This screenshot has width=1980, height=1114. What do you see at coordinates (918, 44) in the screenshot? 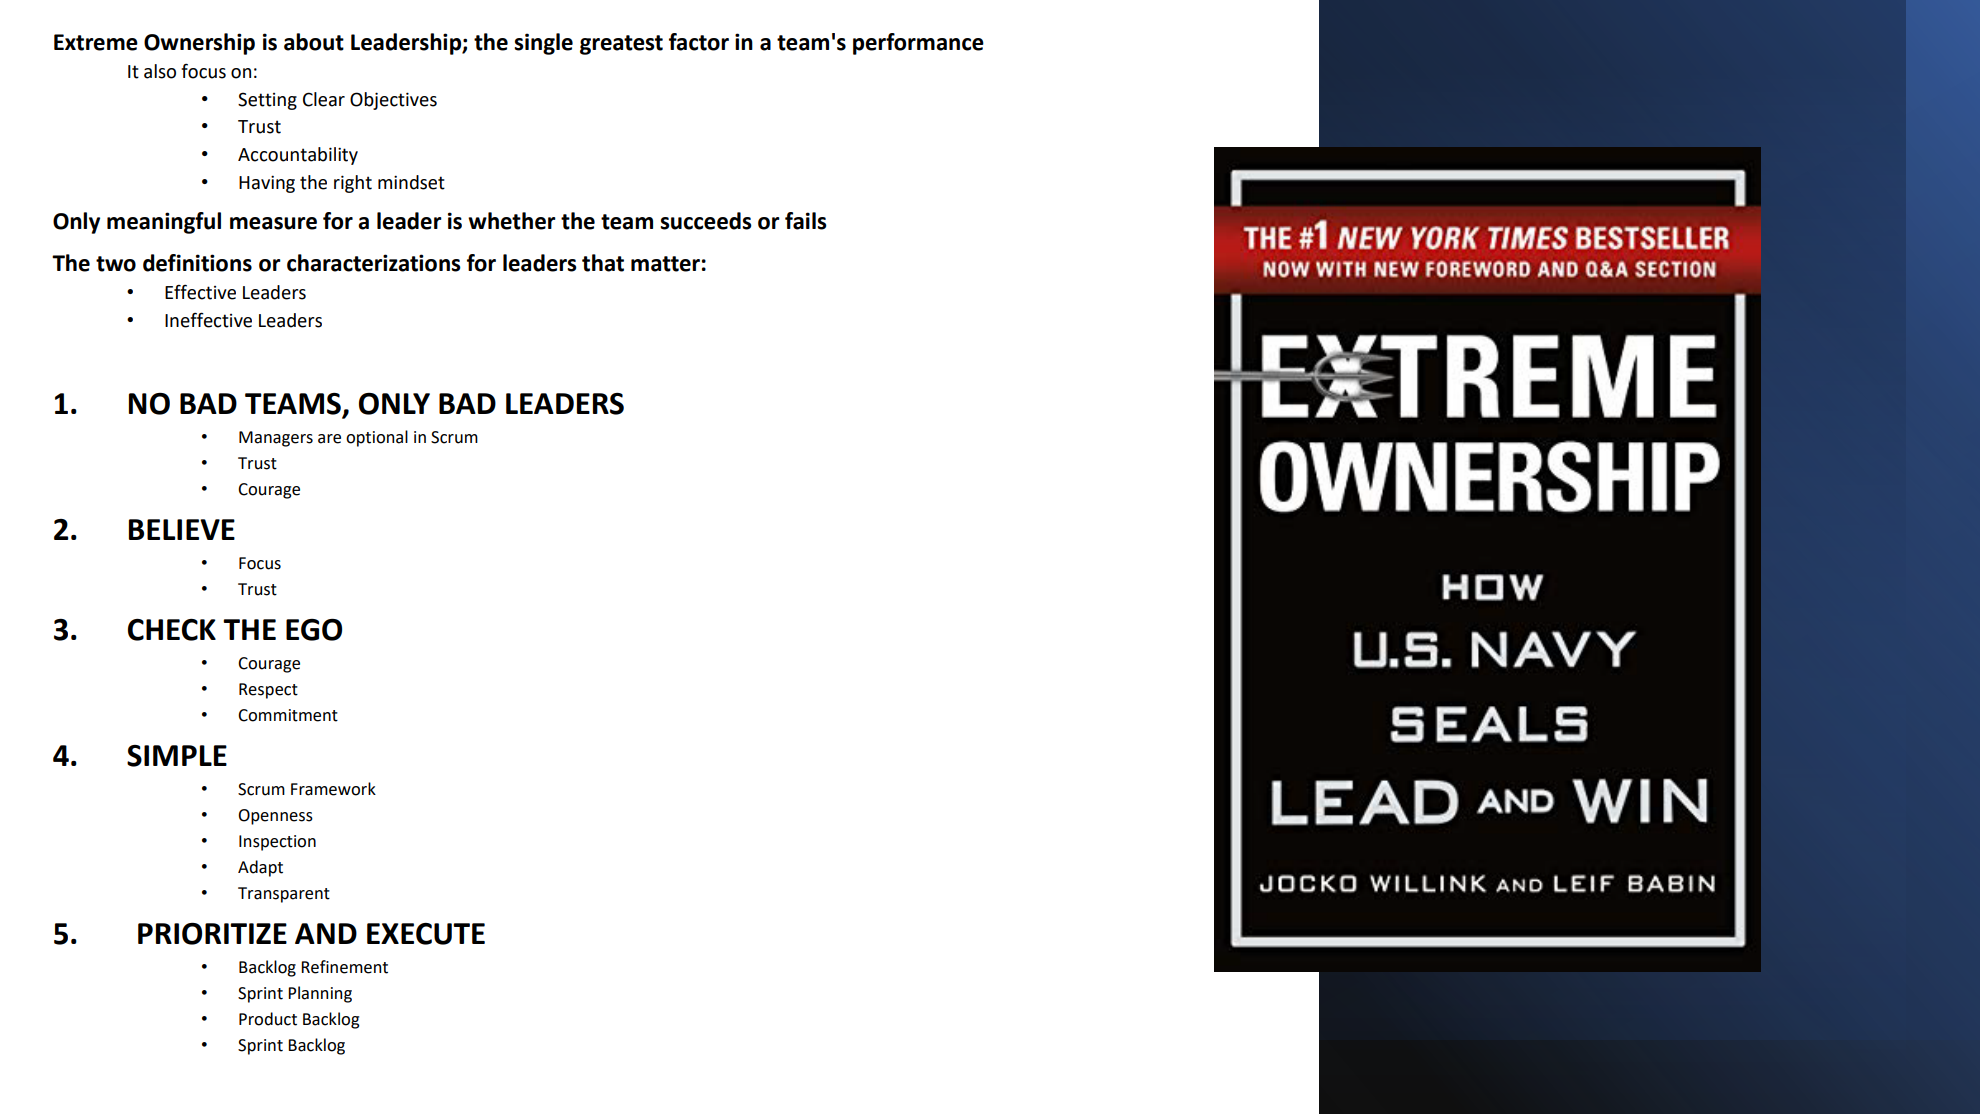
I see `performance` at bounding box center [918, 44].
